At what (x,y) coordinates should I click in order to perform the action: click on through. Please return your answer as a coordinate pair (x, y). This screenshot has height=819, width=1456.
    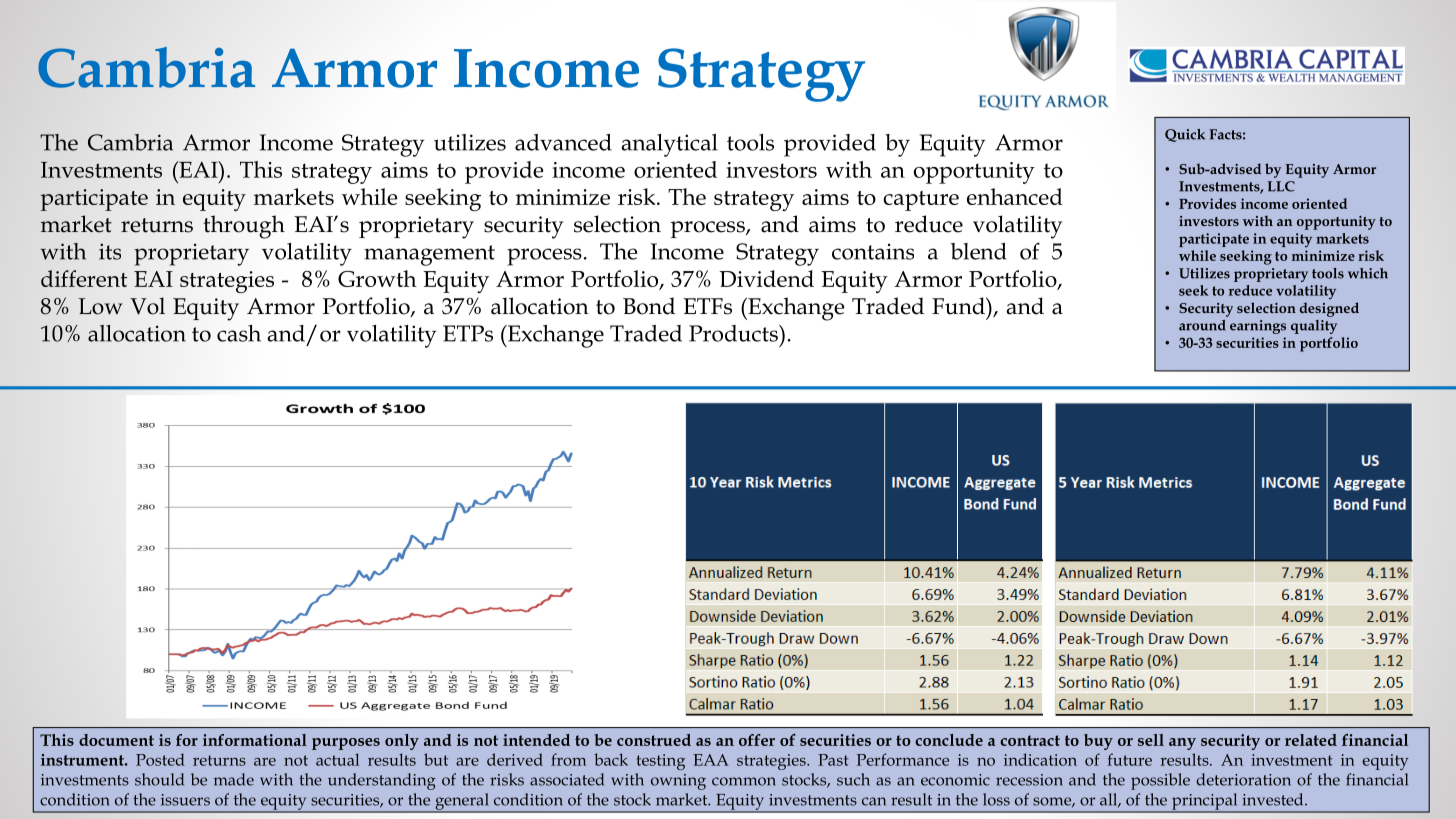
    Looking at the image, I should click on (244, 227).
